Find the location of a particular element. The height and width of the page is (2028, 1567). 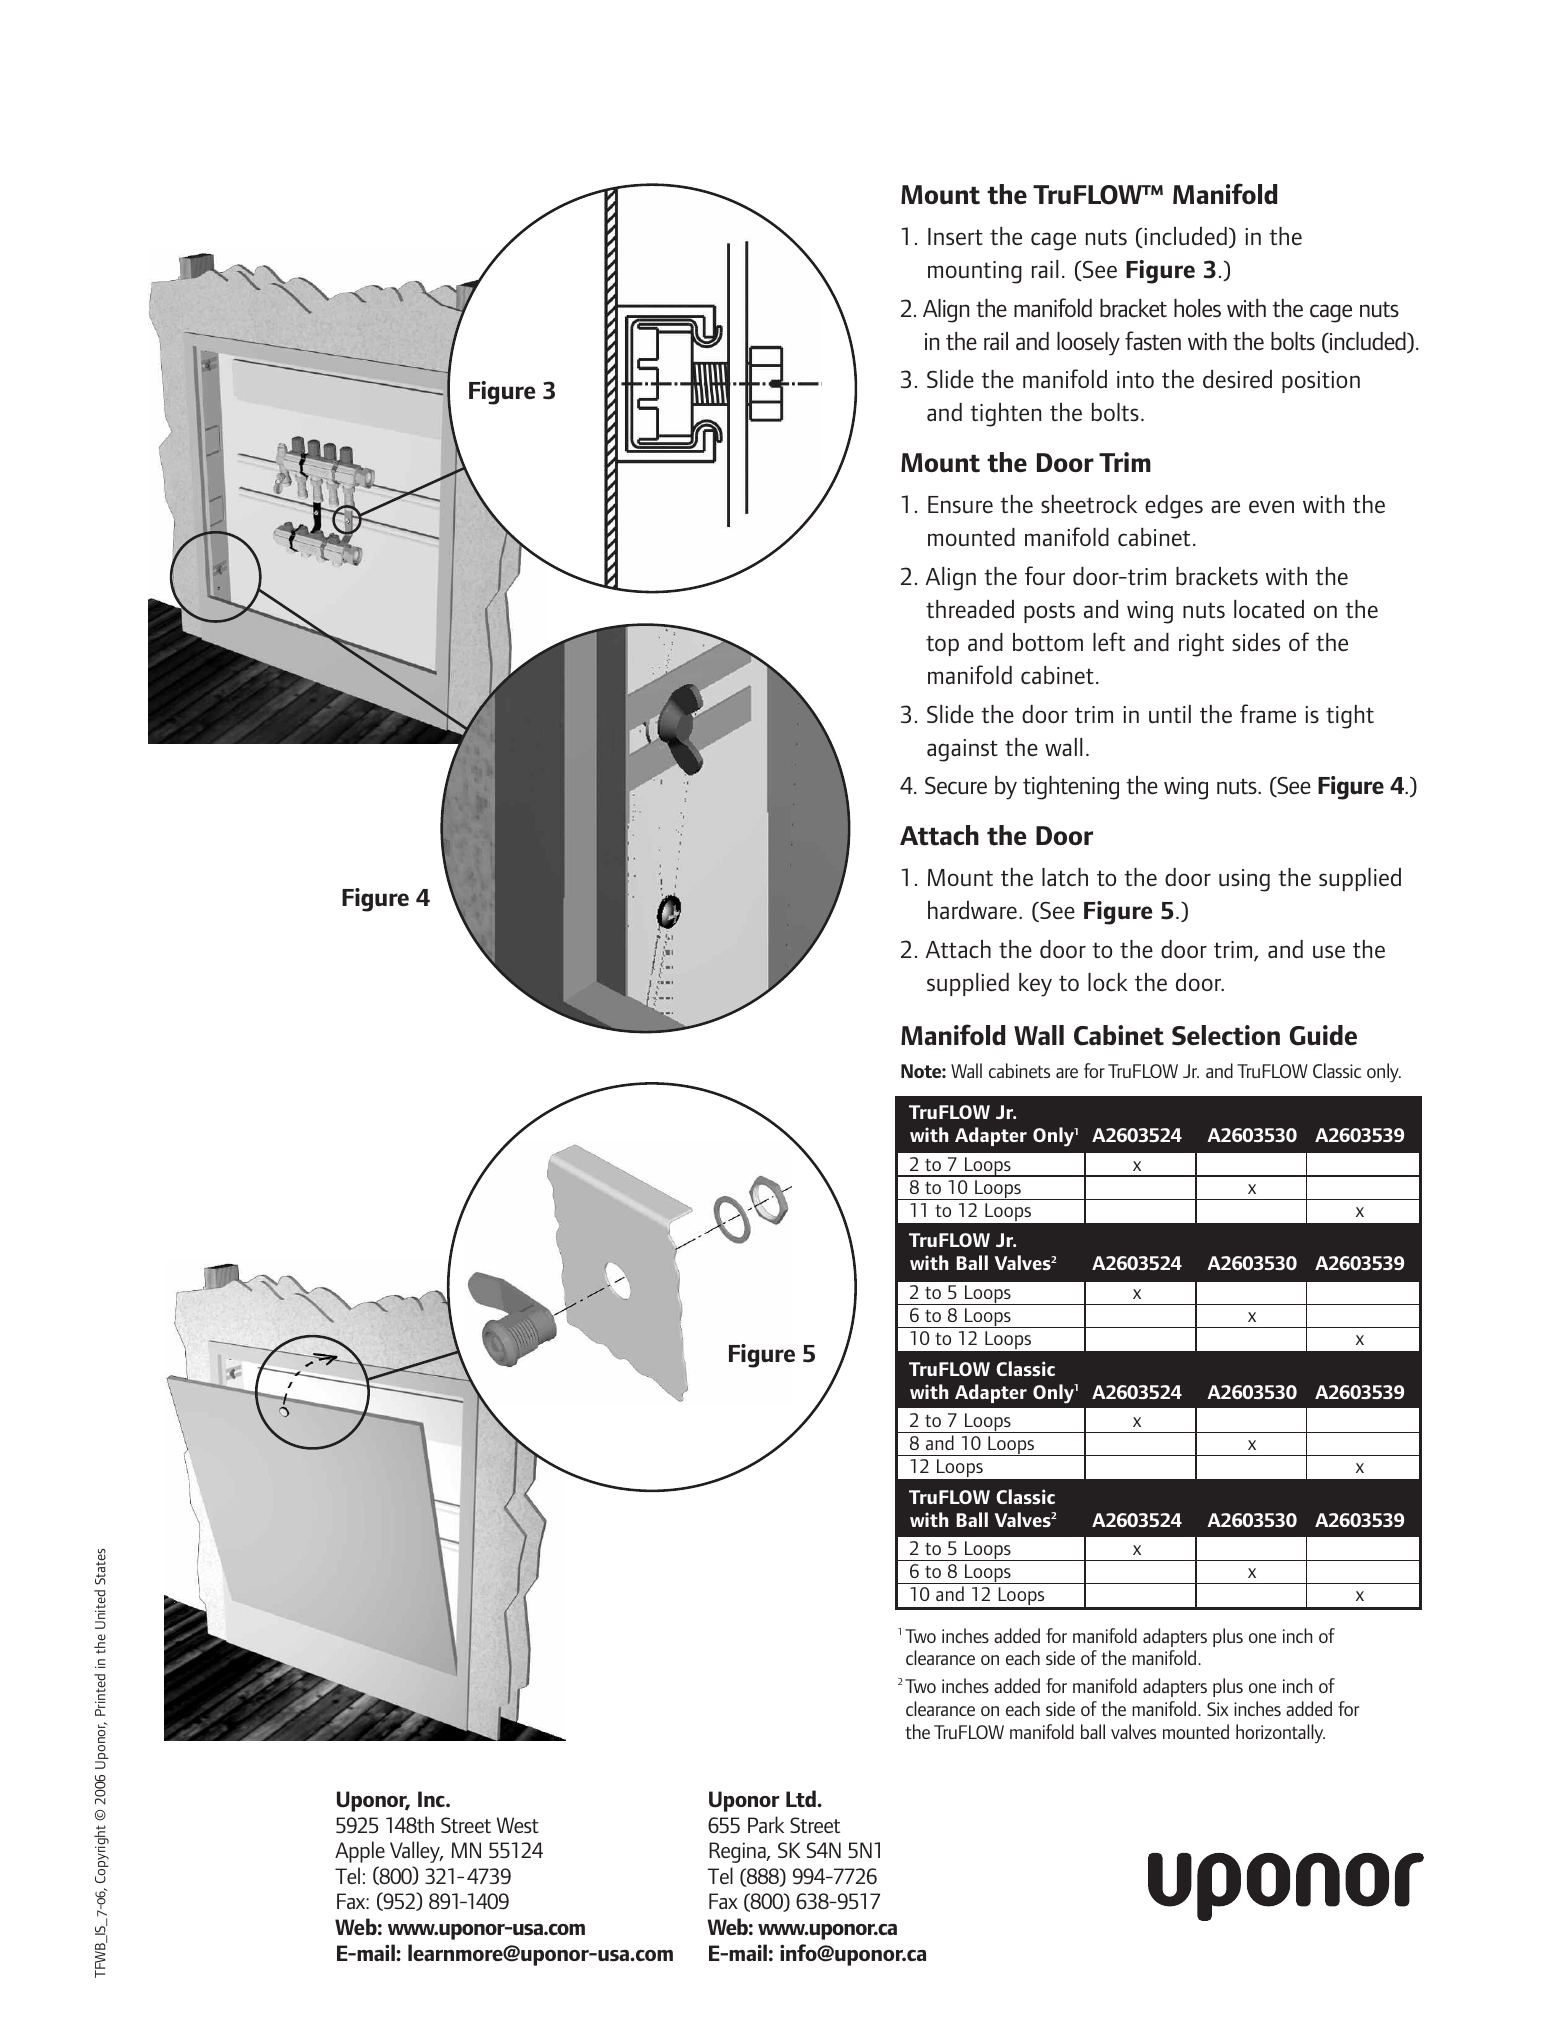

top is located at coordinates (942, 645).
